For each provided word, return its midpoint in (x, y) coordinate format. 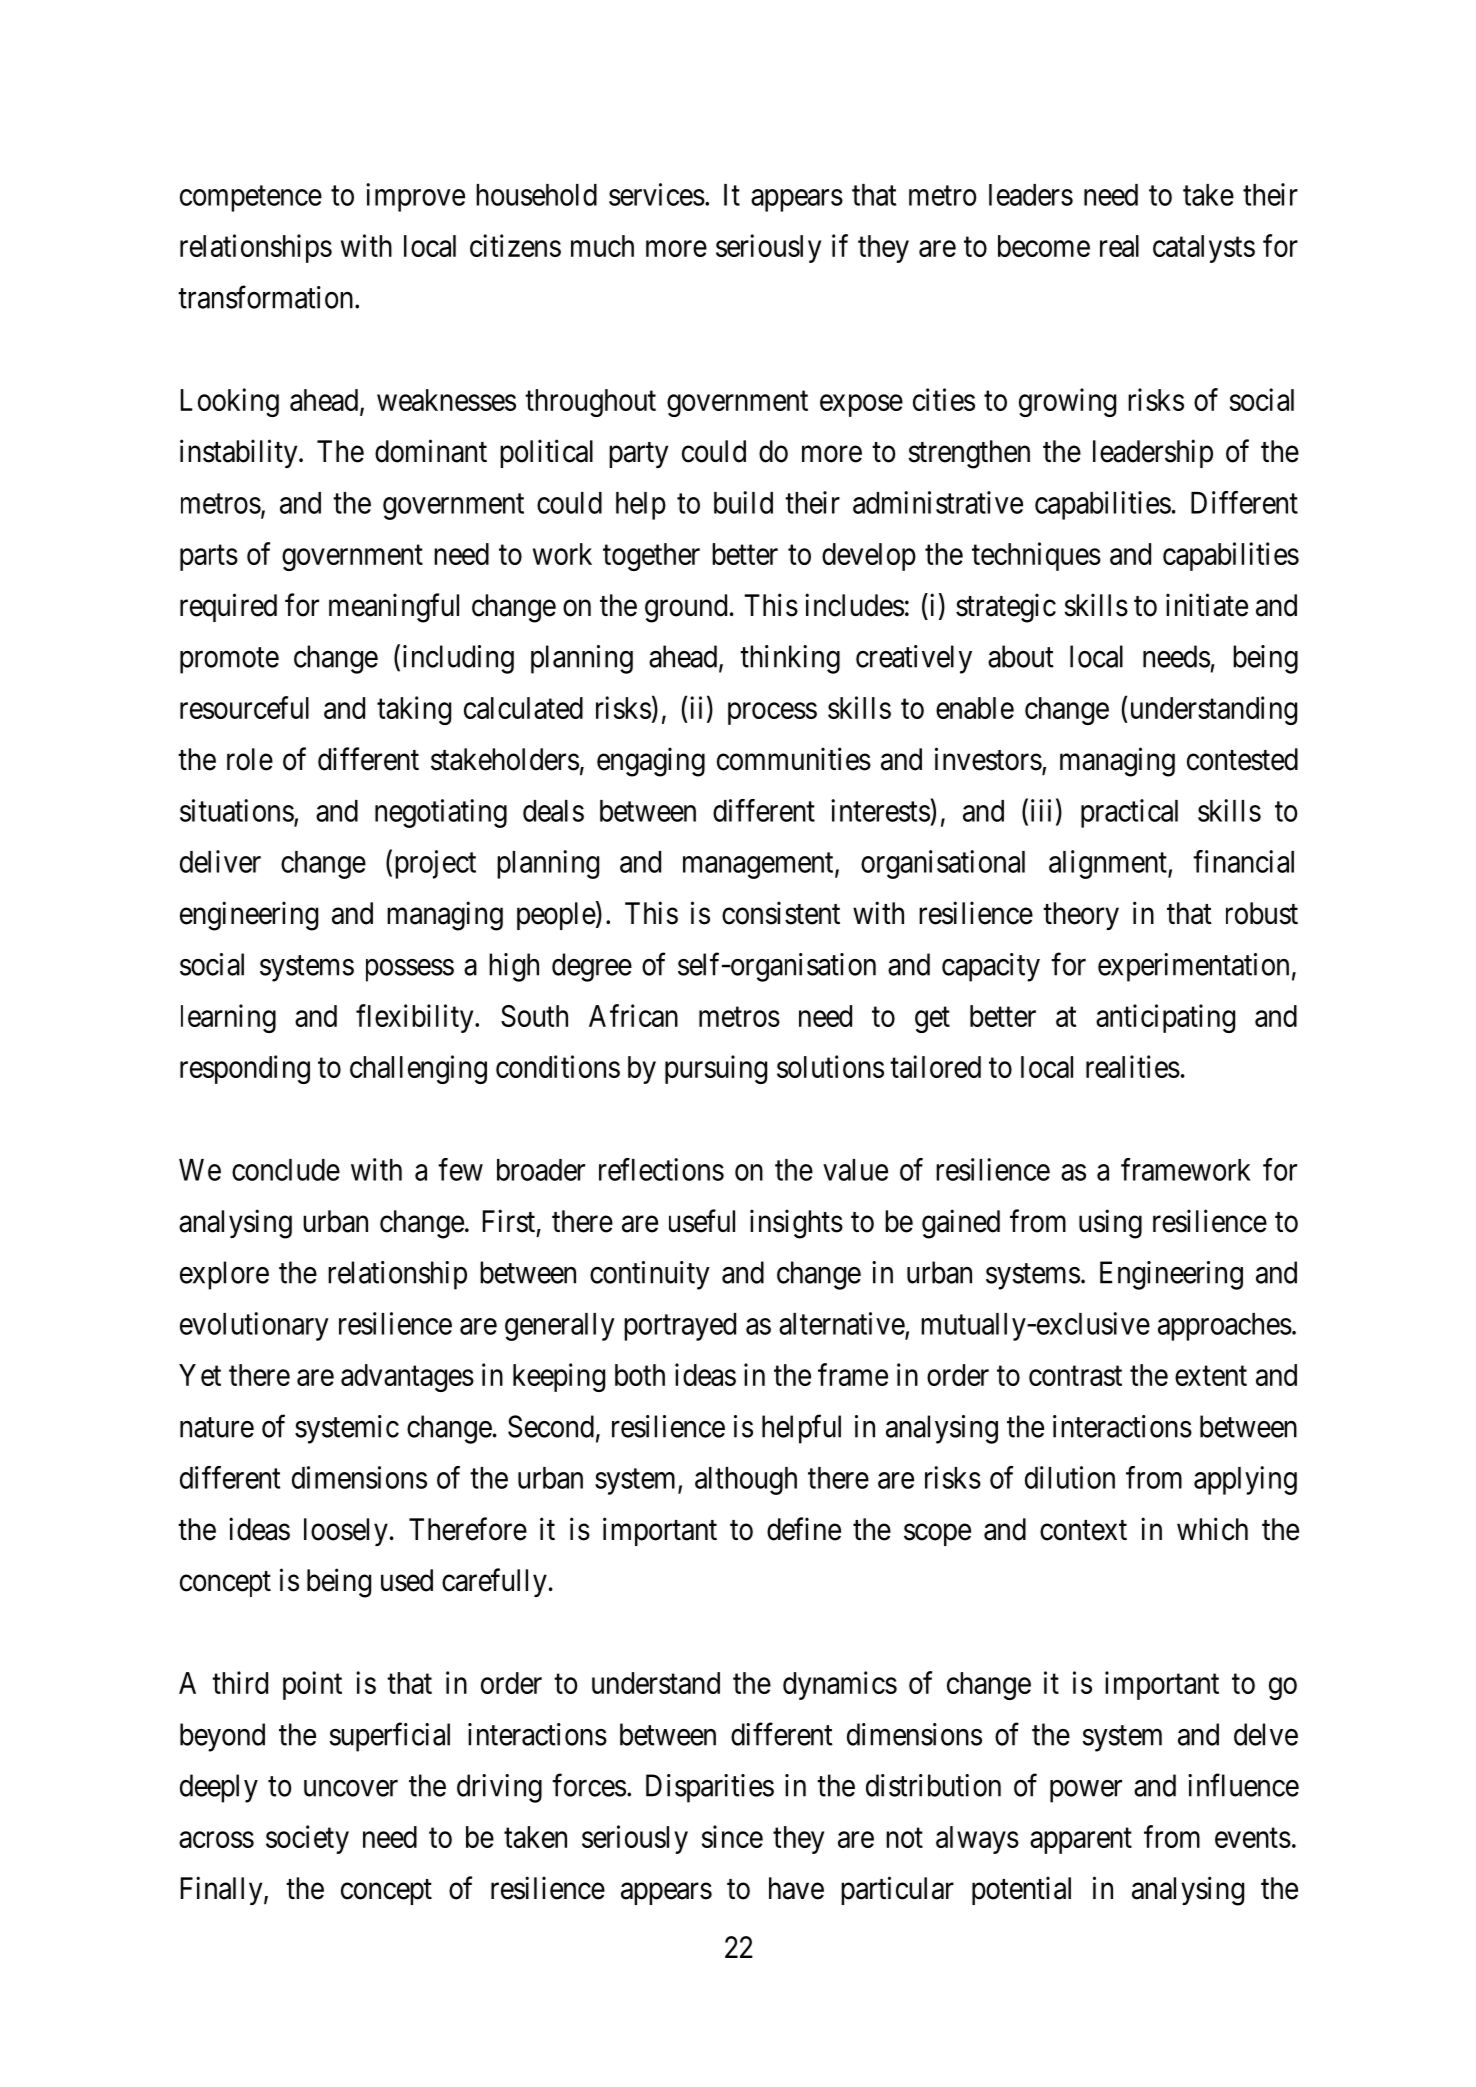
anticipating (1165, 1018)
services (657, 194)
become (1044, 246)
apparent (1081, 1841)
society (307, 1839)
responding (245, 1069)
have (796, 1888)
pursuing (716, 1069)
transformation (267, 297)
